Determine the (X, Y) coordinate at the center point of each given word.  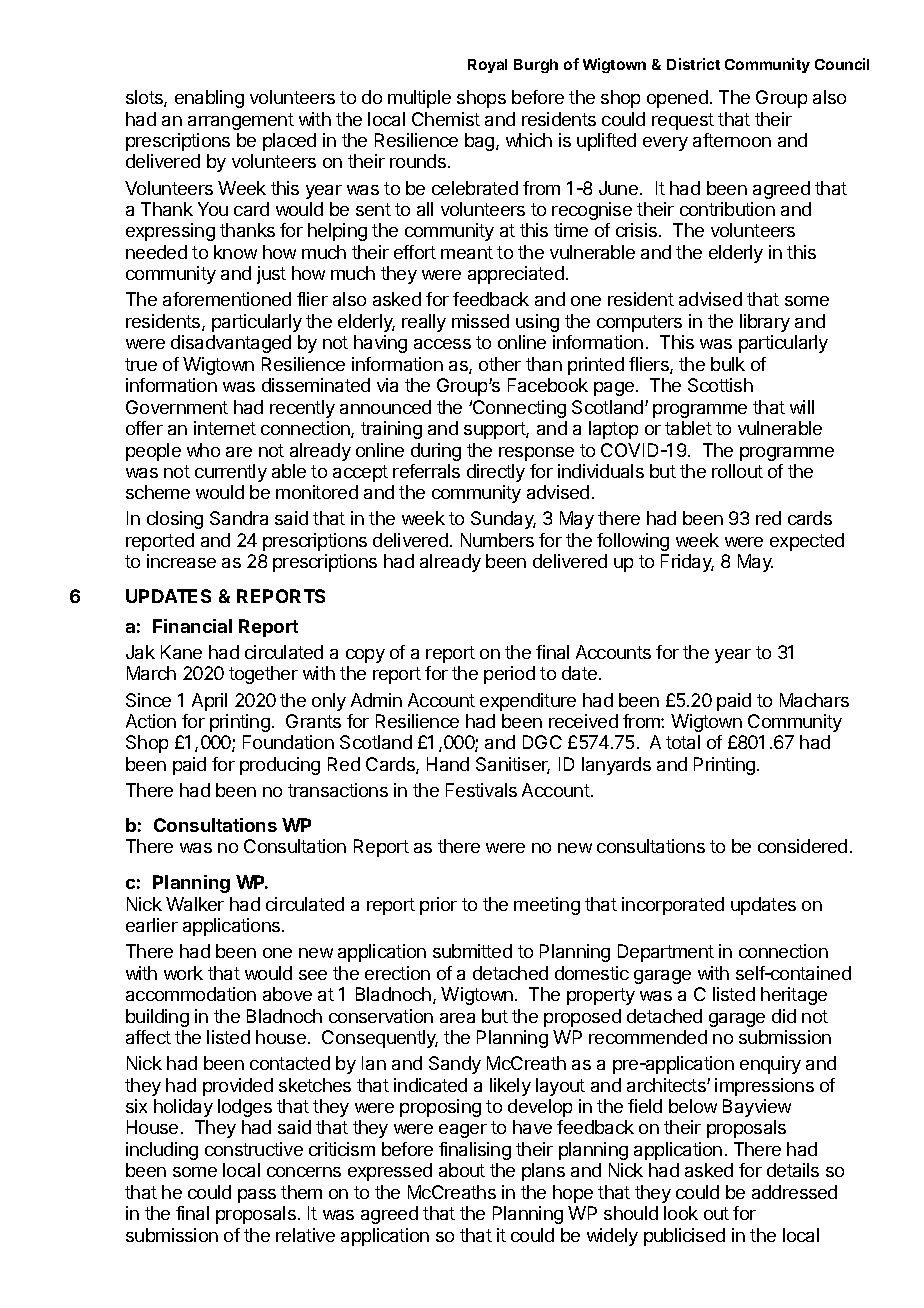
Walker (195, 904)
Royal (487, 66)
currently (231, 473)
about (462, 1170)
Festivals (481, 790)
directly (496, 473)
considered (802, 846)
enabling (209, 99)
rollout (737, 471)
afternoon (732, 140)
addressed (794, 1192)
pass (257, 1196)
